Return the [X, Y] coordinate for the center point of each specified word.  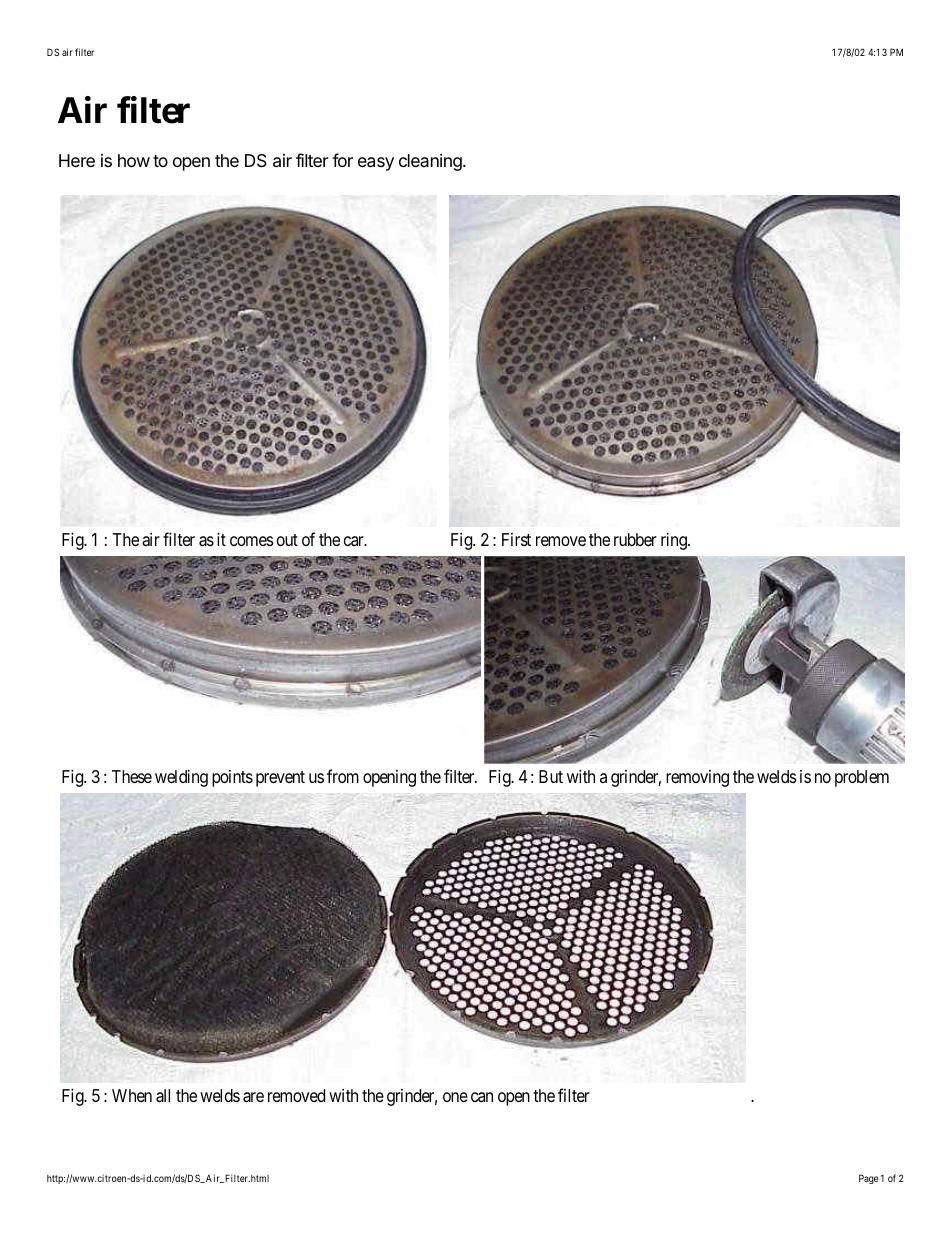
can [482, 1097]
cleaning [431, 162]
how [134, 160]
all [163, 1096]
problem [862, 778]
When [132, 1095]
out [287, 540]
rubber [635, 539]
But [551, 776]
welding [181, 778]
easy [376, 164]
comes [251, 541]
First [516, 539]
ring [675, 541]
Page [868, 1179]
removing [697, 778]
